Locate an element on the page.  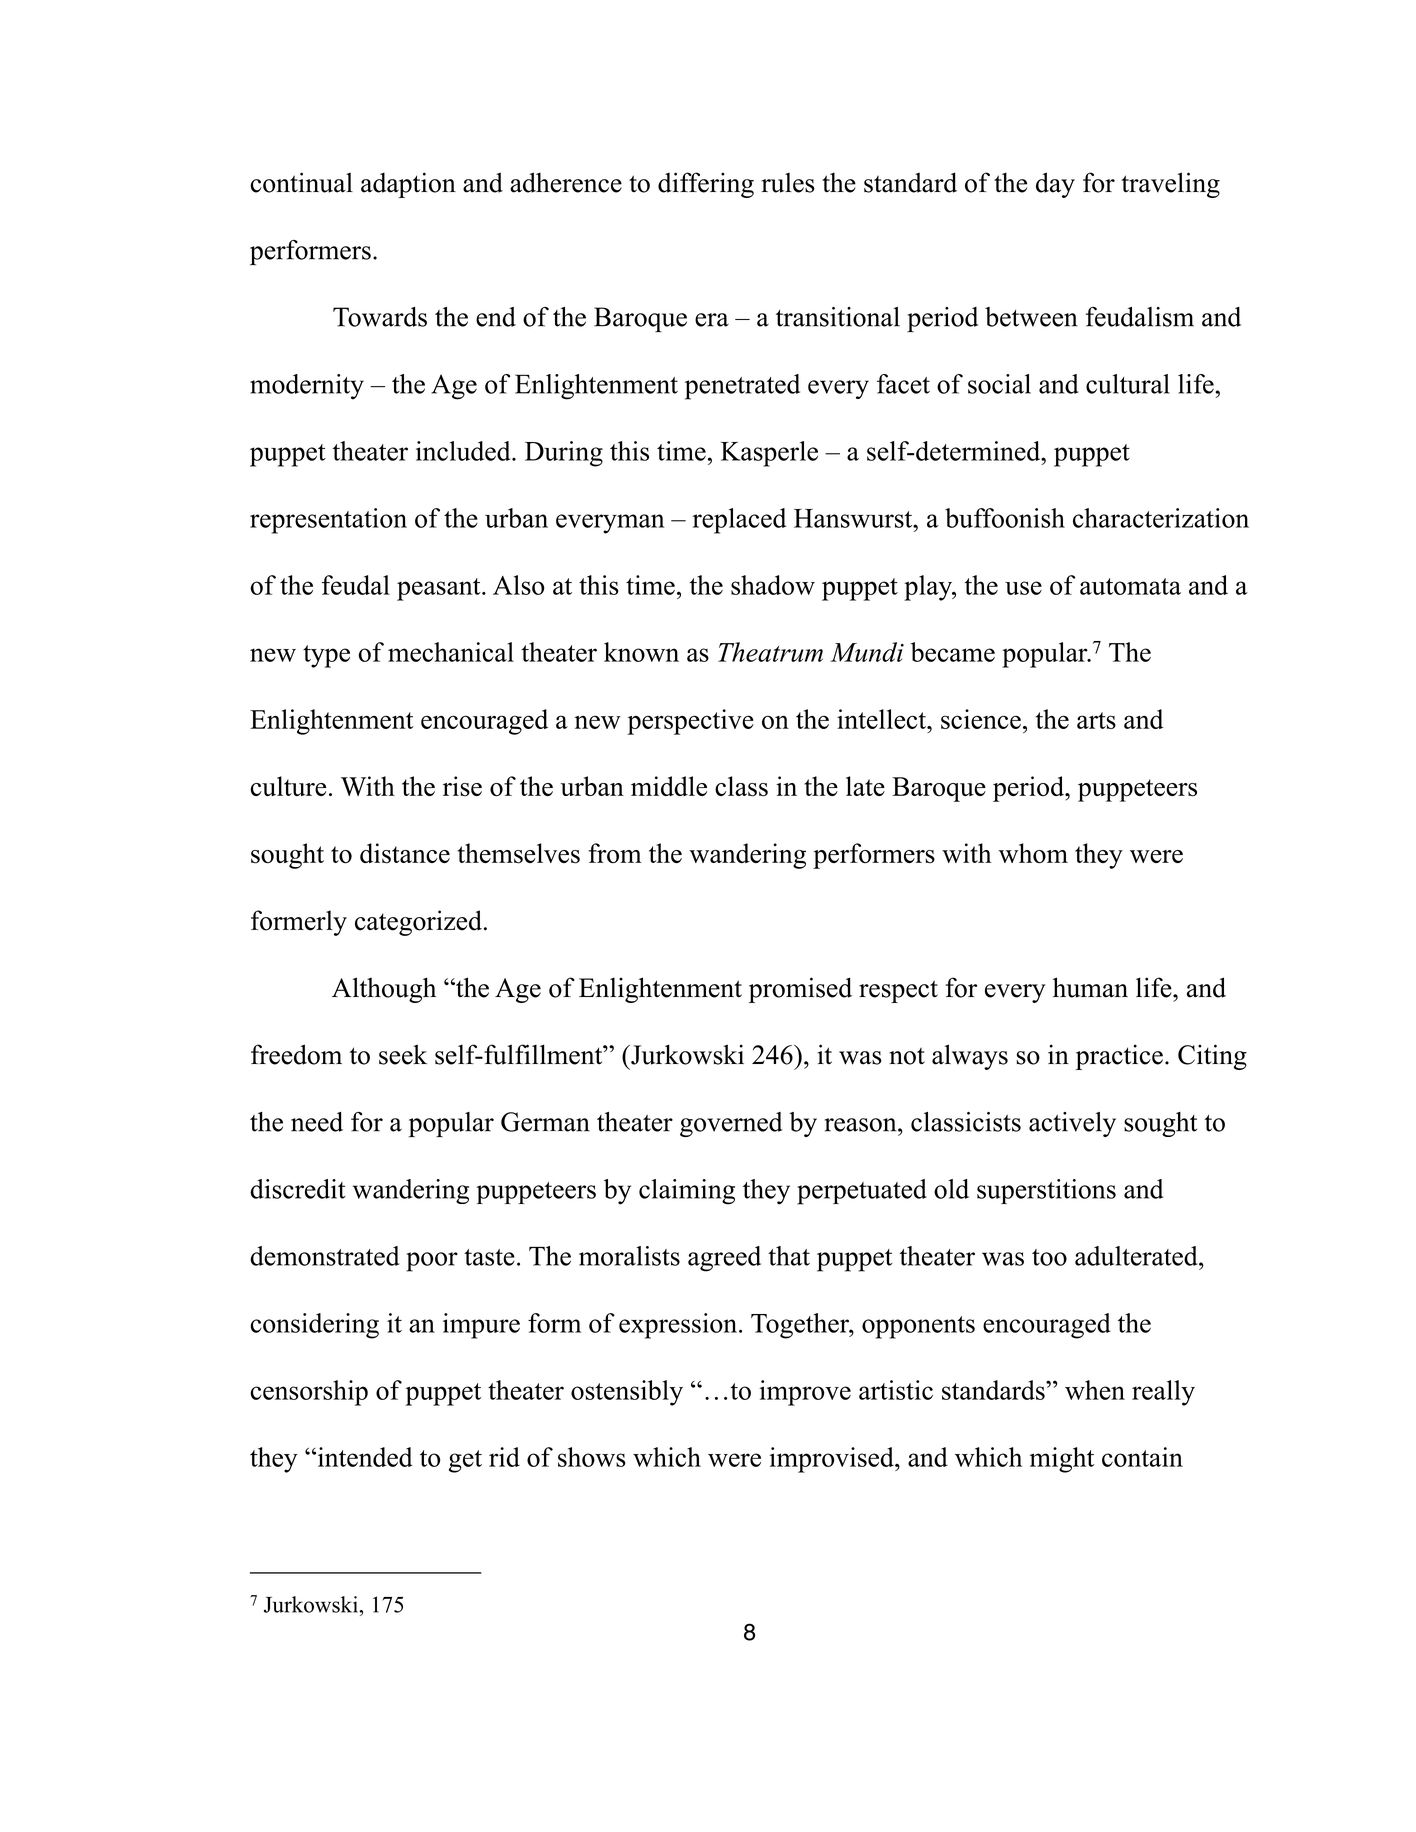
improve is located at coordinates (805, 1393).
